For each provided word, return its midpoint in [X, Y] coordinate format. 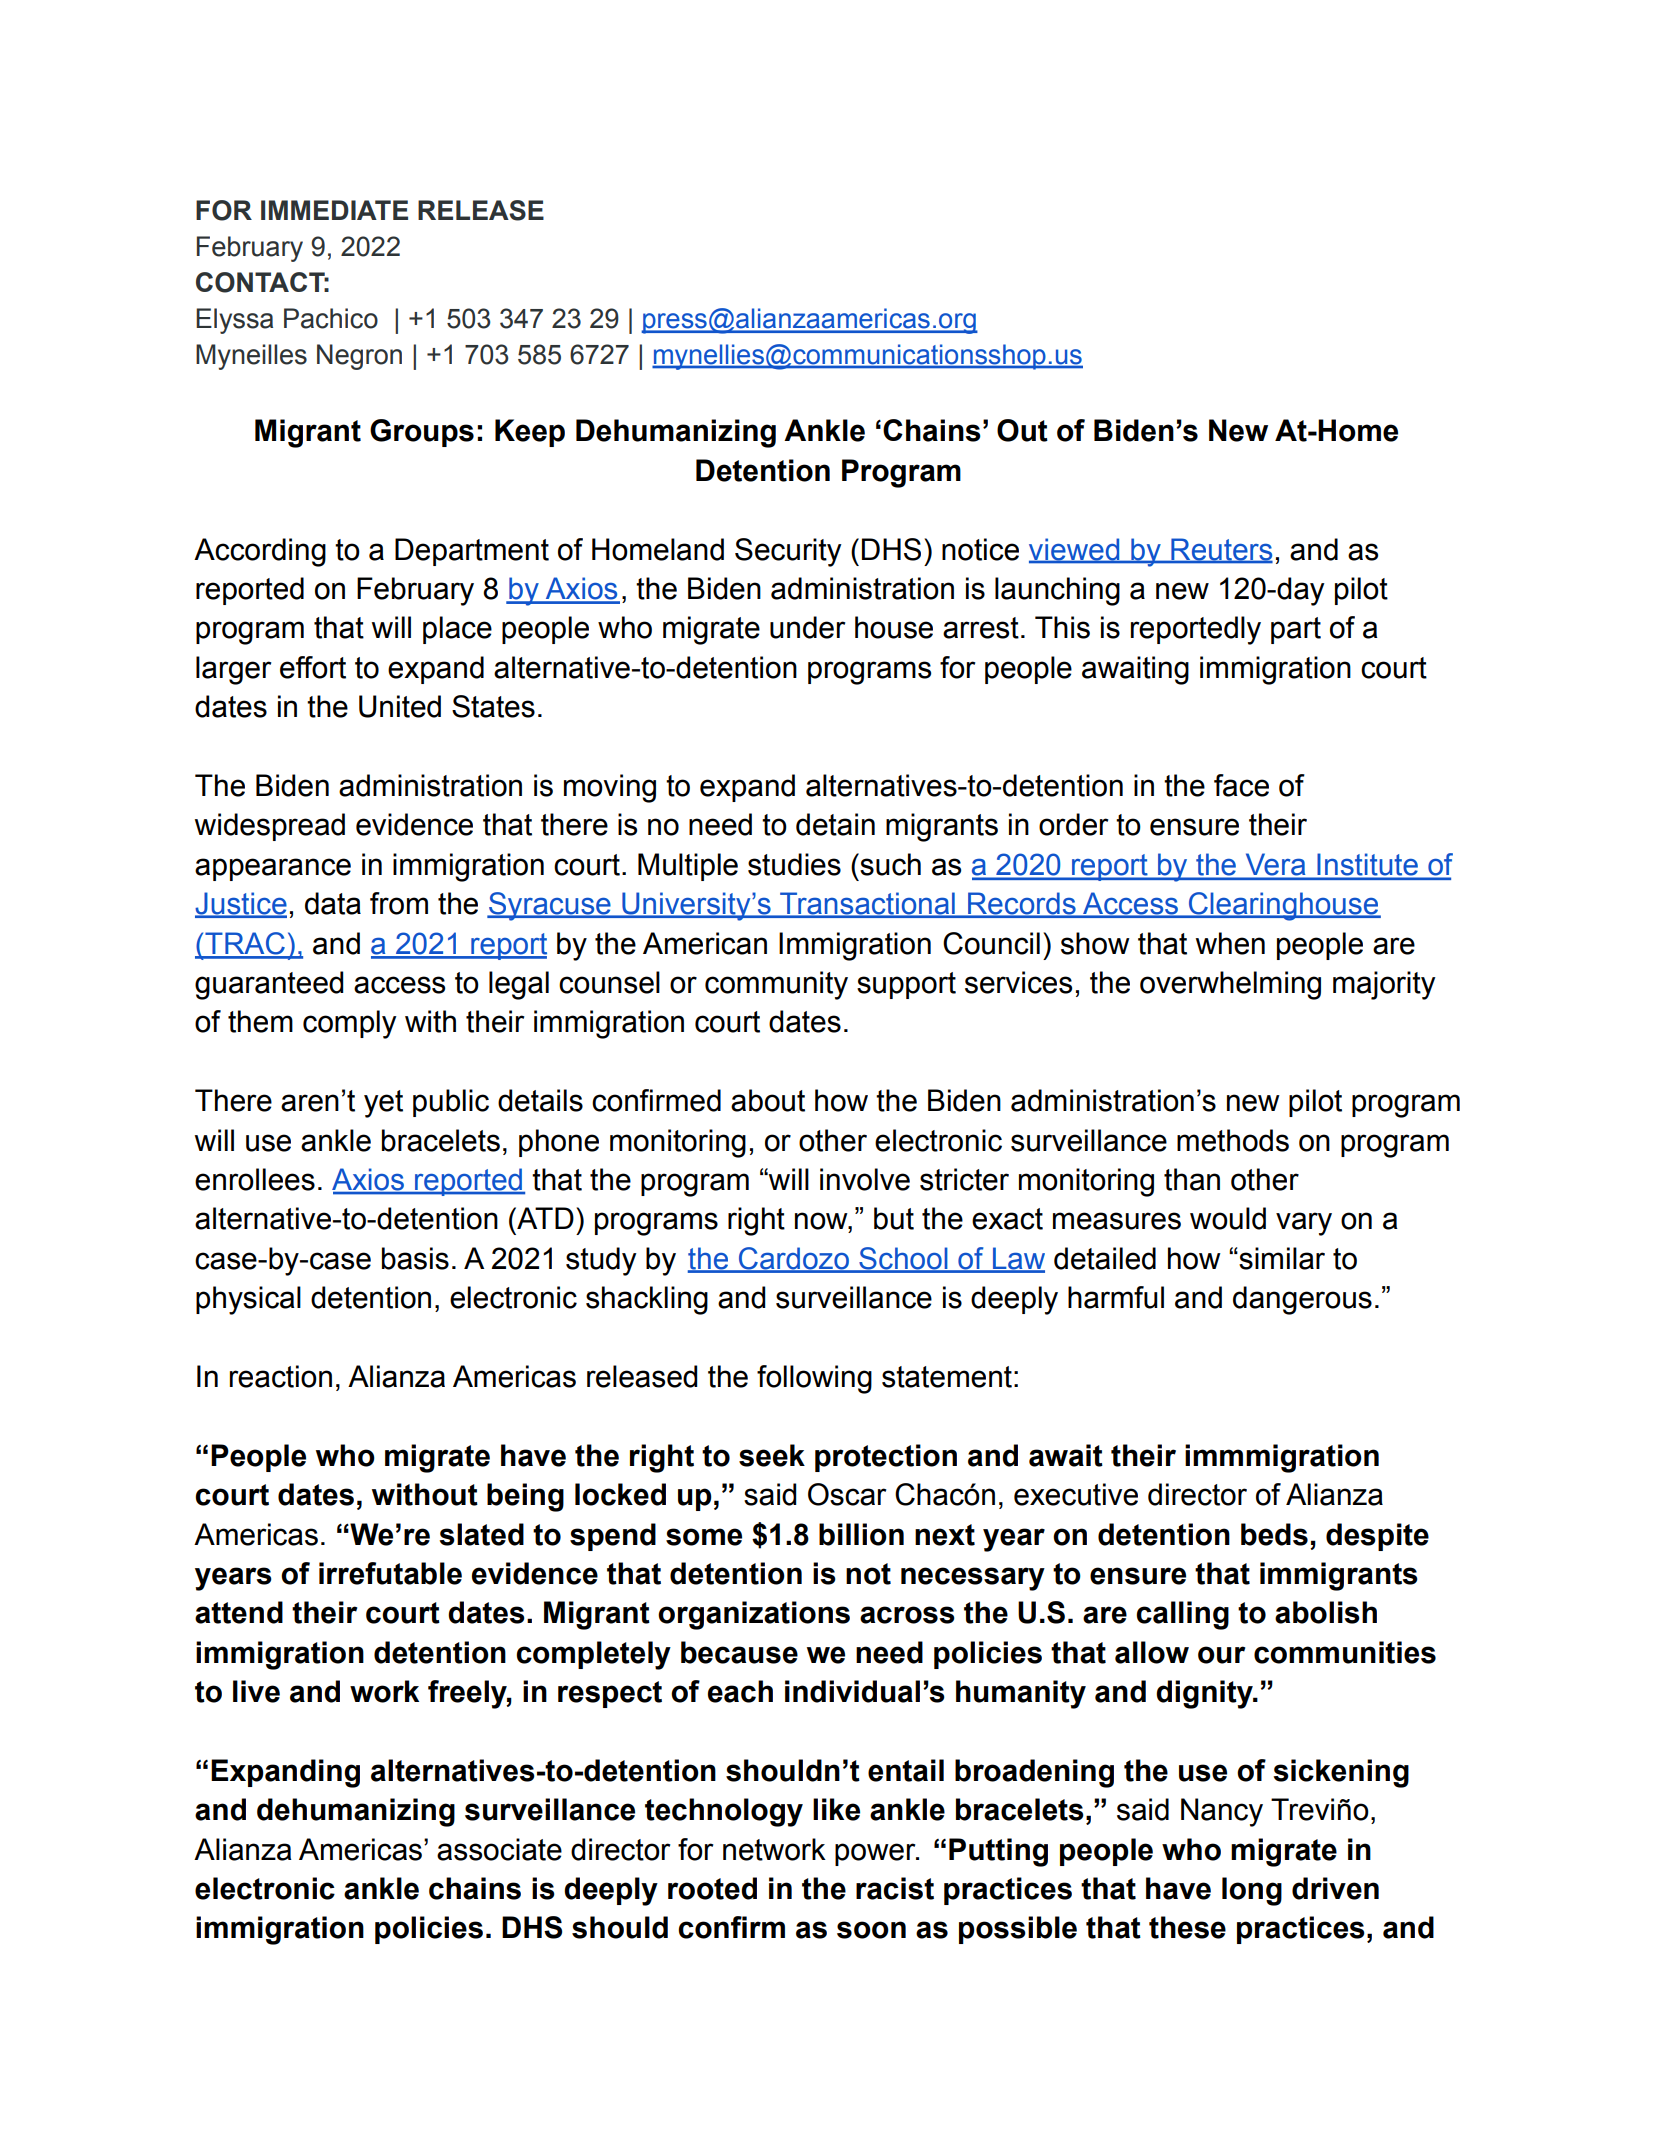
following [814, 1379]
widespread [270, 827]
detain [835, 824]
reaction [281, 1376]
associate [499, 1849]
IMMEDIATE [334, 210]
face [1241, 785]
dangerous [1302, 1300]
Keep [530, 433]
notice [980, 549]
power [876, 1854]
